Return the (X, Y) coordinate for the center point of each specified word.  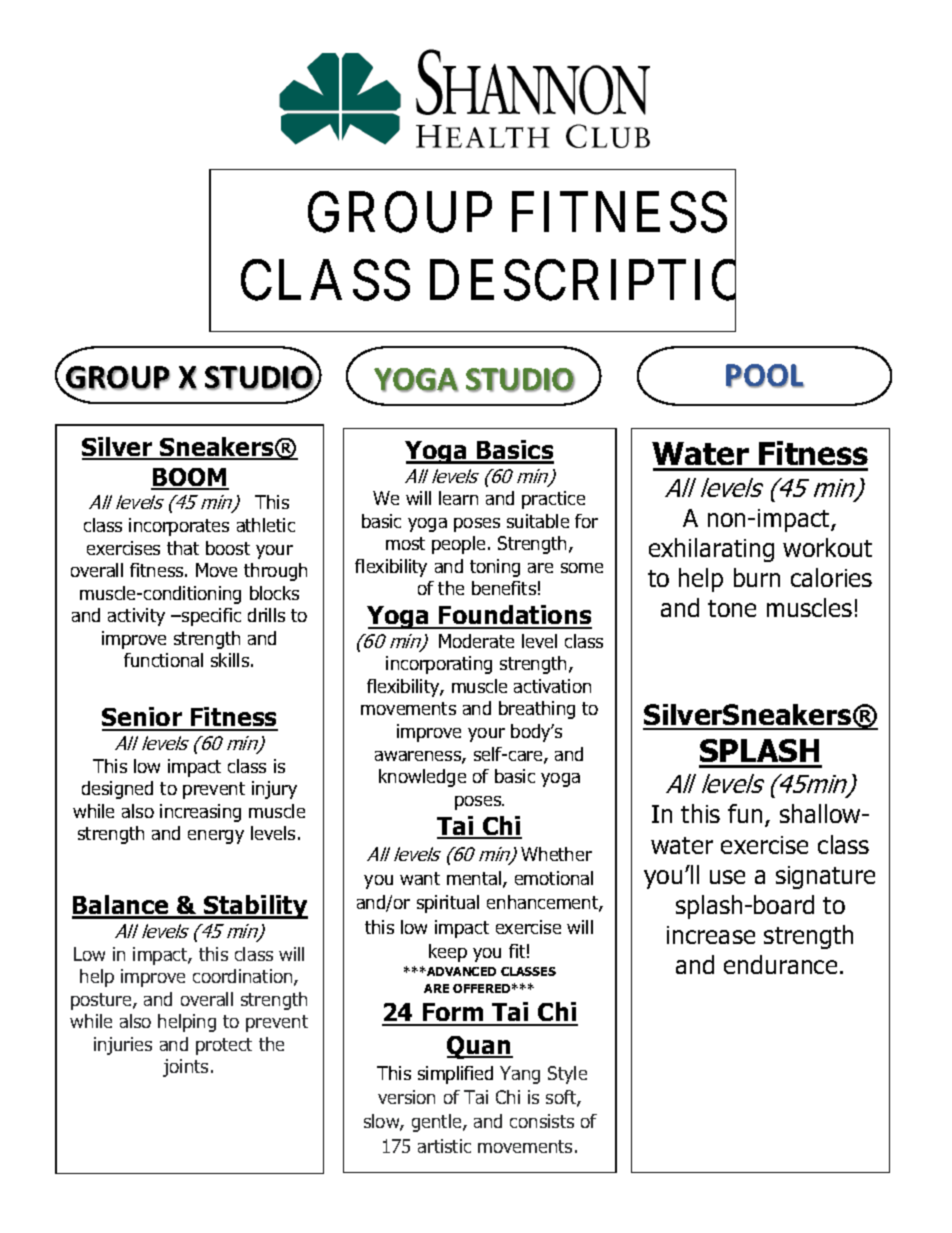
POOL (765, 376)
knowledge (422, 778)
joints (185, 1068)
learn (458, 498)
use (727, 877)
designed (117, 790)
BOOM (190, 478)
